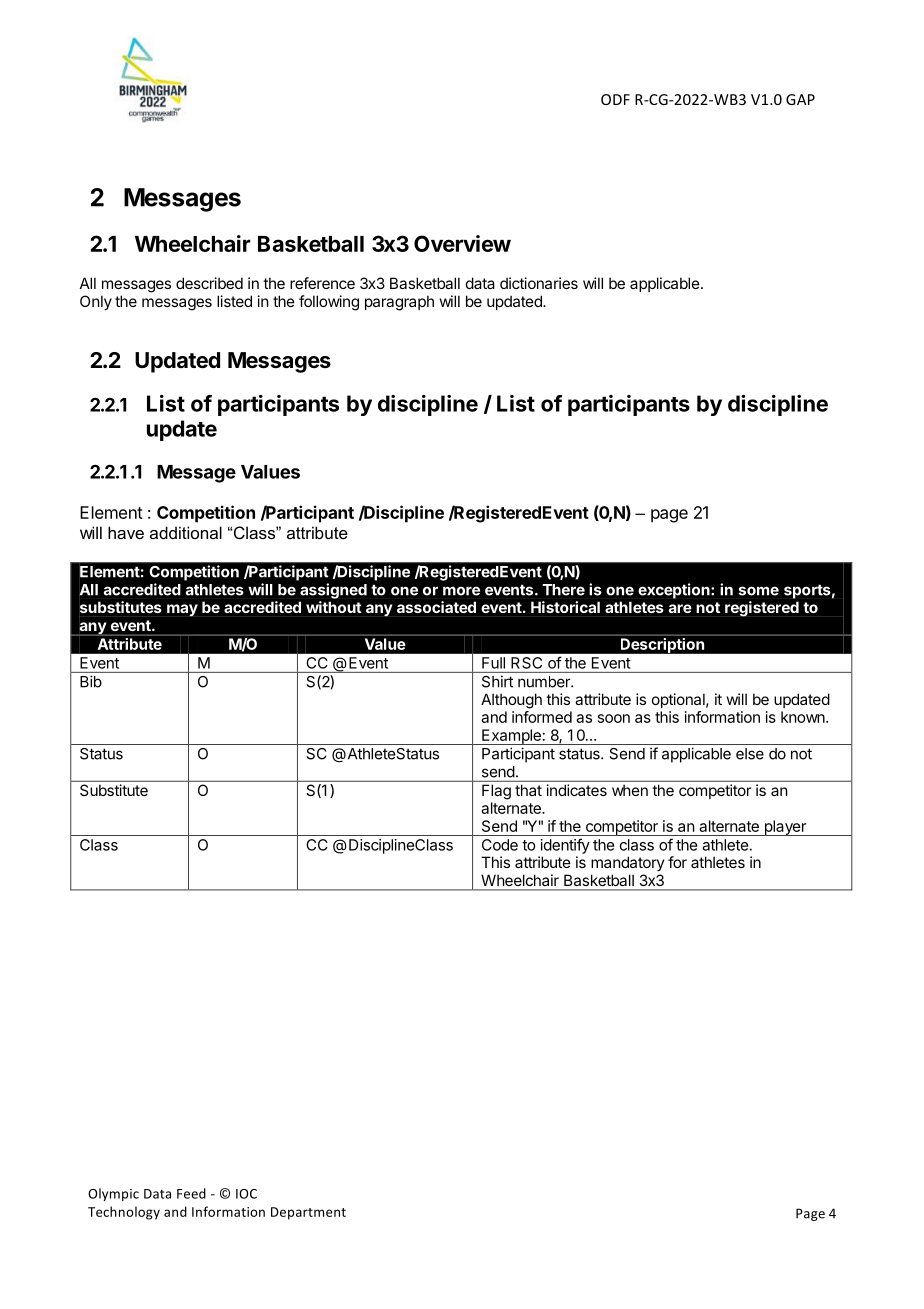 This screenshot has width=924, height=1309. Describe the element at coordinates (759, 591) in the screenshot. I see `some` at that location.
